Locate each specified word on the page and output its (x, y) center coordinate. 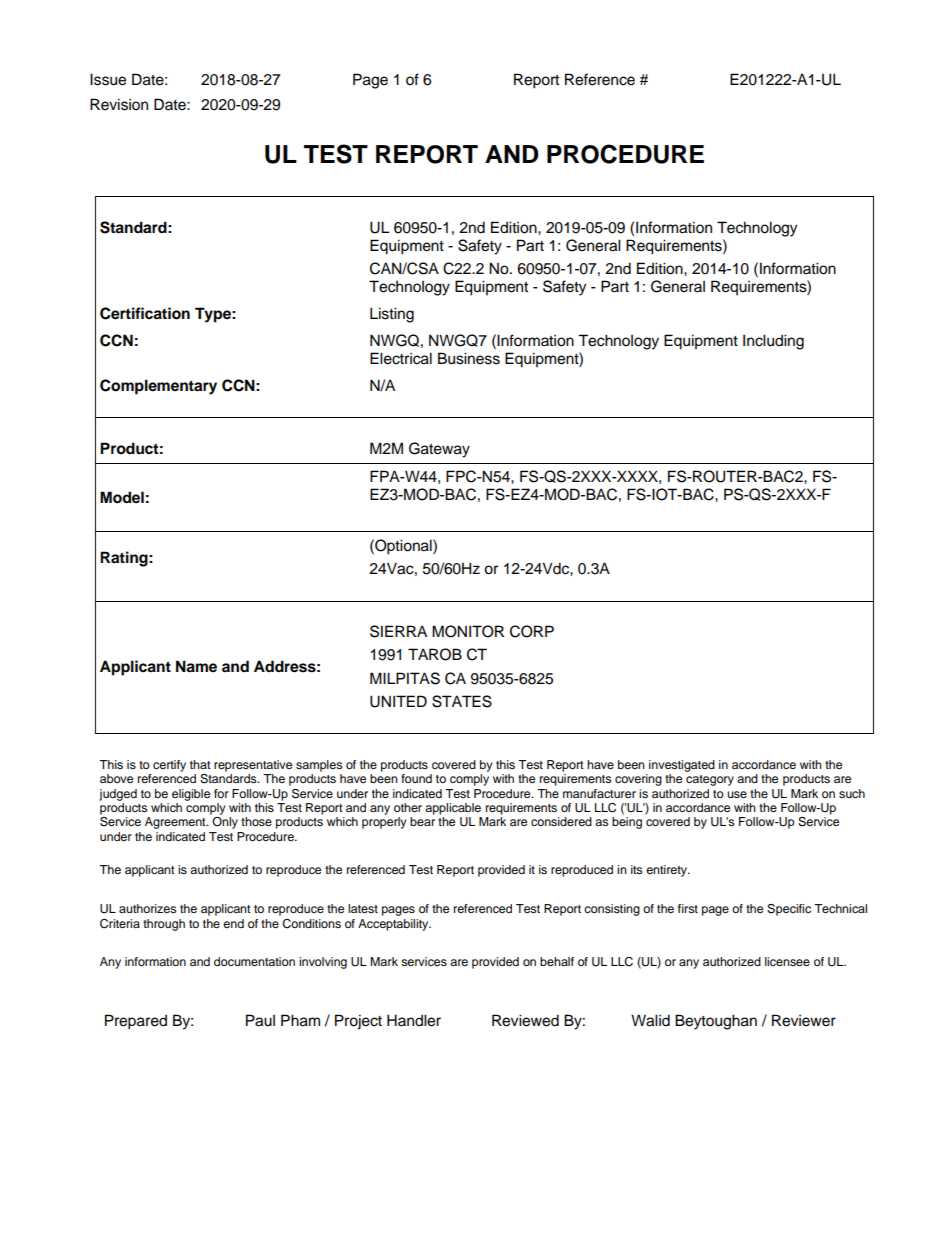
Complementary (158, 387)
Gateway (439, 450)
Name (196, 666)
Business (469, 358)
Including (773, 342)
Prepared (136, 1022)
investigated (682, 766)
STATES (462, 701)
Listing (392, 315)
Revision (119, 104)
